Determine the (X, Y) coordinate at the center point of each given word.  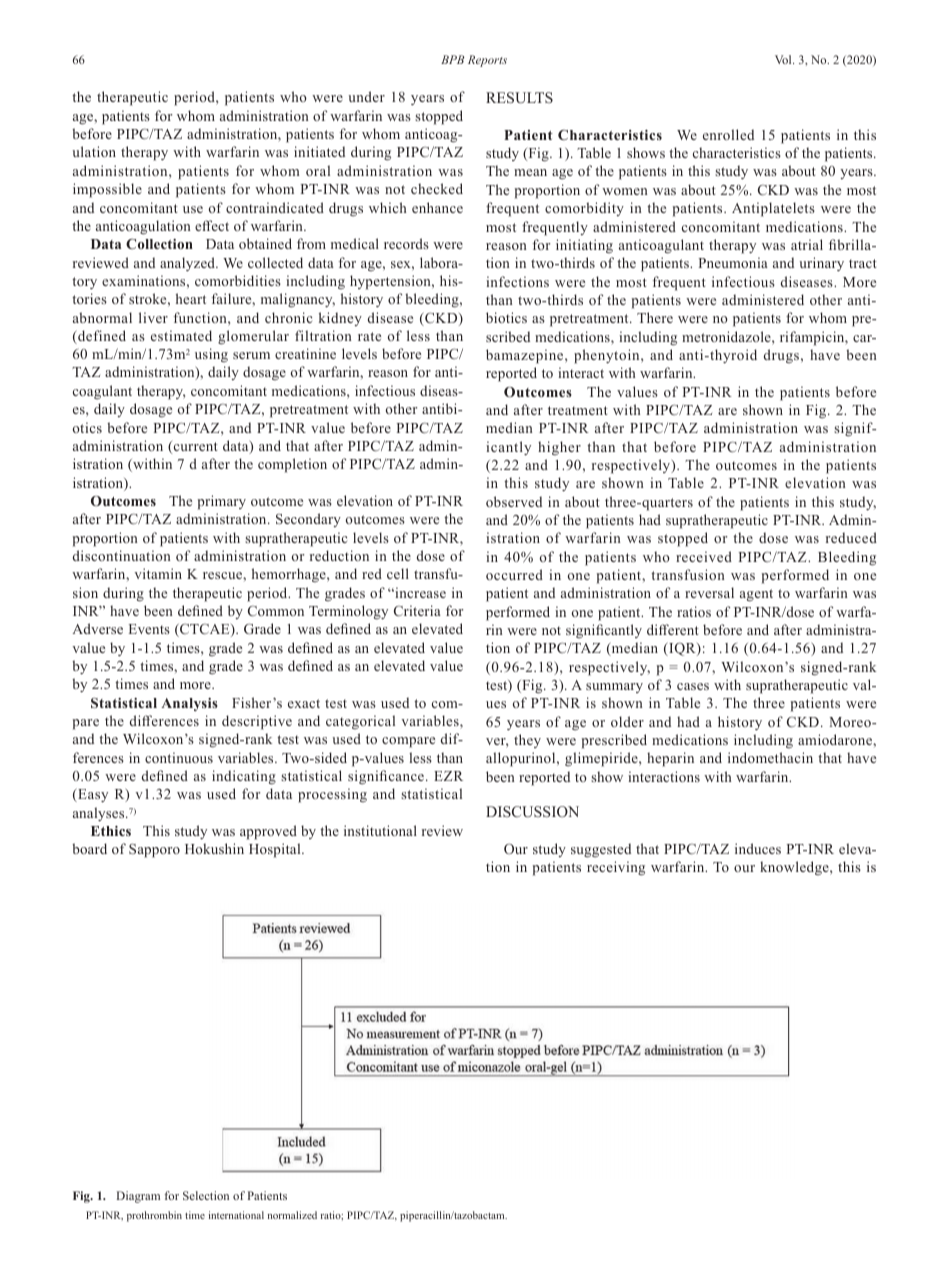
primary (222, 502)
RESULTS (519, 98)
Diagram (138, 1197)
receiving (616, 868)
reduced (851, 537)
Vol (784, 59)
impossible (107, 190)
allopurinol (522, 759)
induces (758, 848)
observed (514, 501)
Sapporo (154, 851)
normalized (292, 1215)
